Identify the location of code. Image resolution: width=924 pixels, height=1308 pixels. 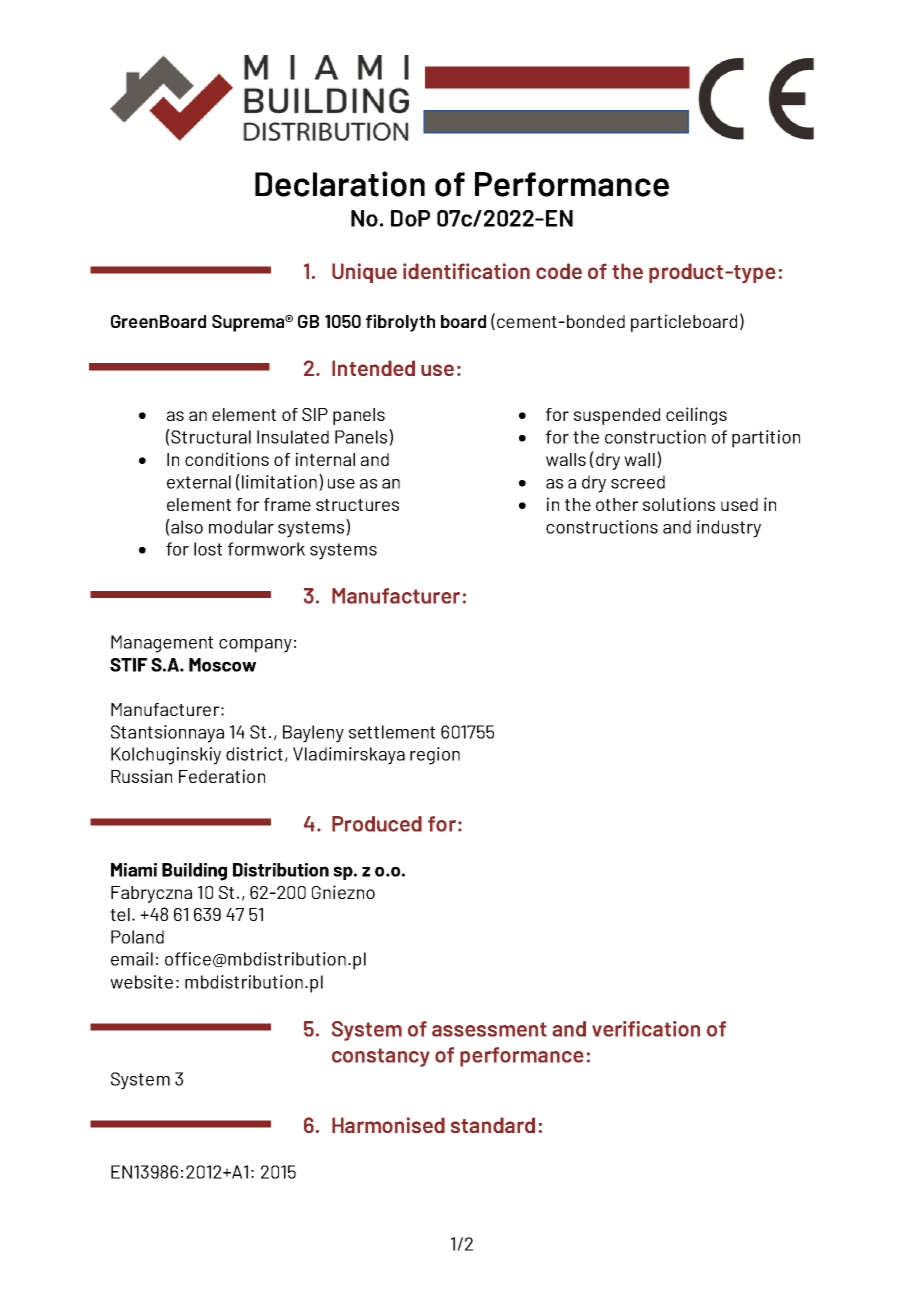
(559, 271).
